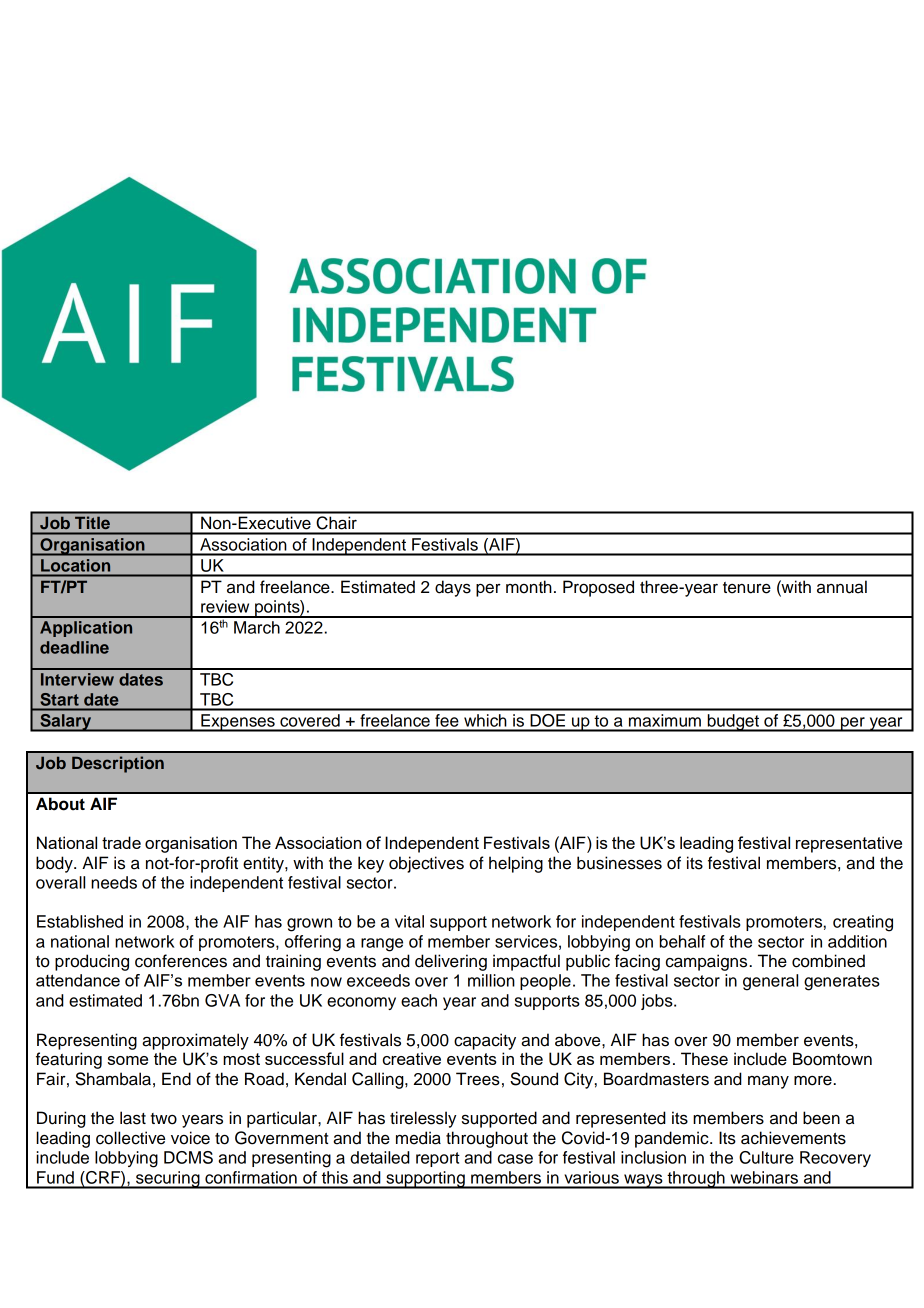 The image size is (924, 1308). What do you see at coordinates (168, 1180) in the screenshot?
I see `securing` at bounding box center [168, 1180].
